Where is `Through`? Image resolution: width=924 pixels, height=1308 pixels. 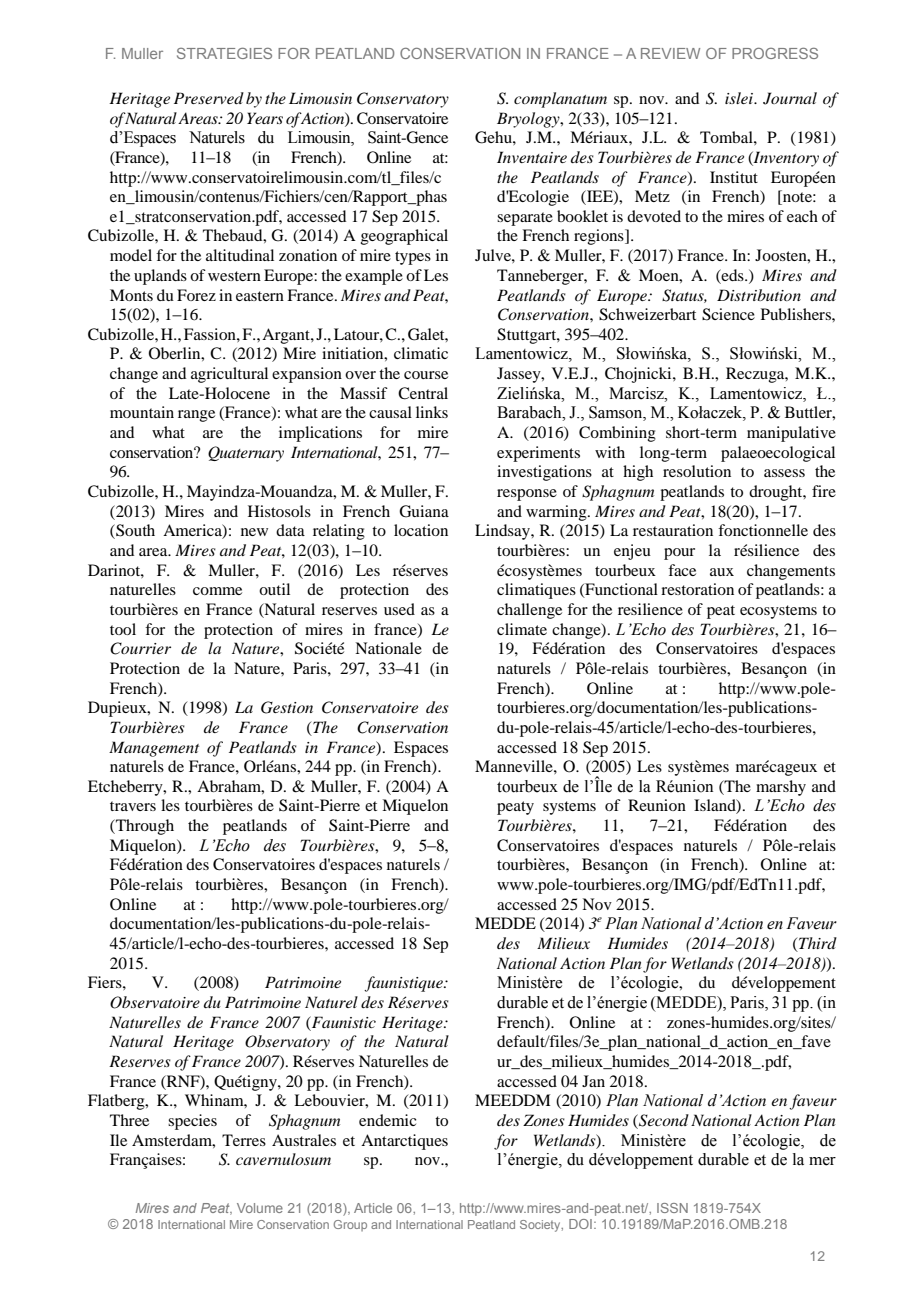
Through is located at coordinates (144, 827).
